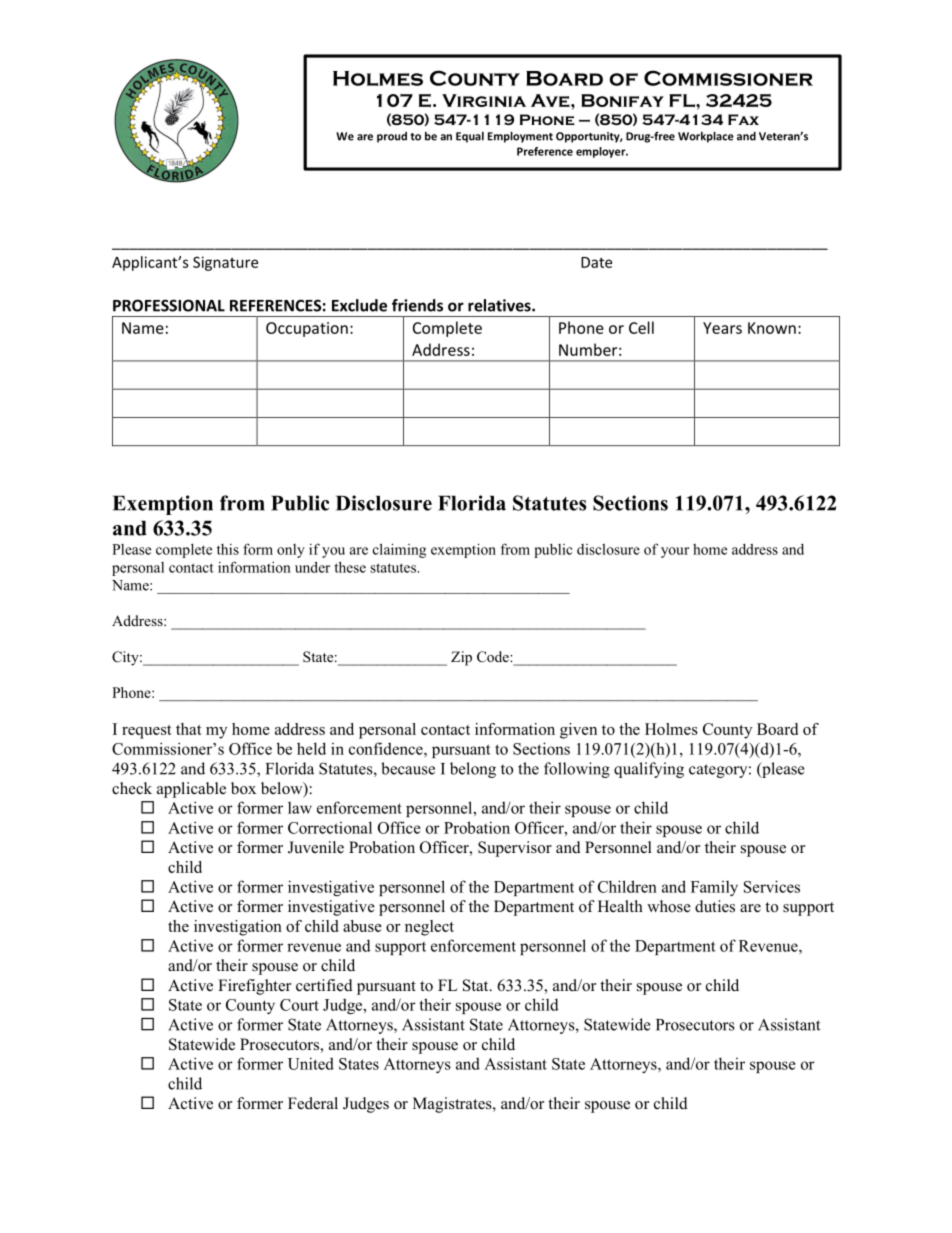 The width and height of the screenshot is (952, 1233). Describe the element at coordinates (722, 328) in the screenshot. I see `Years` at that location.
